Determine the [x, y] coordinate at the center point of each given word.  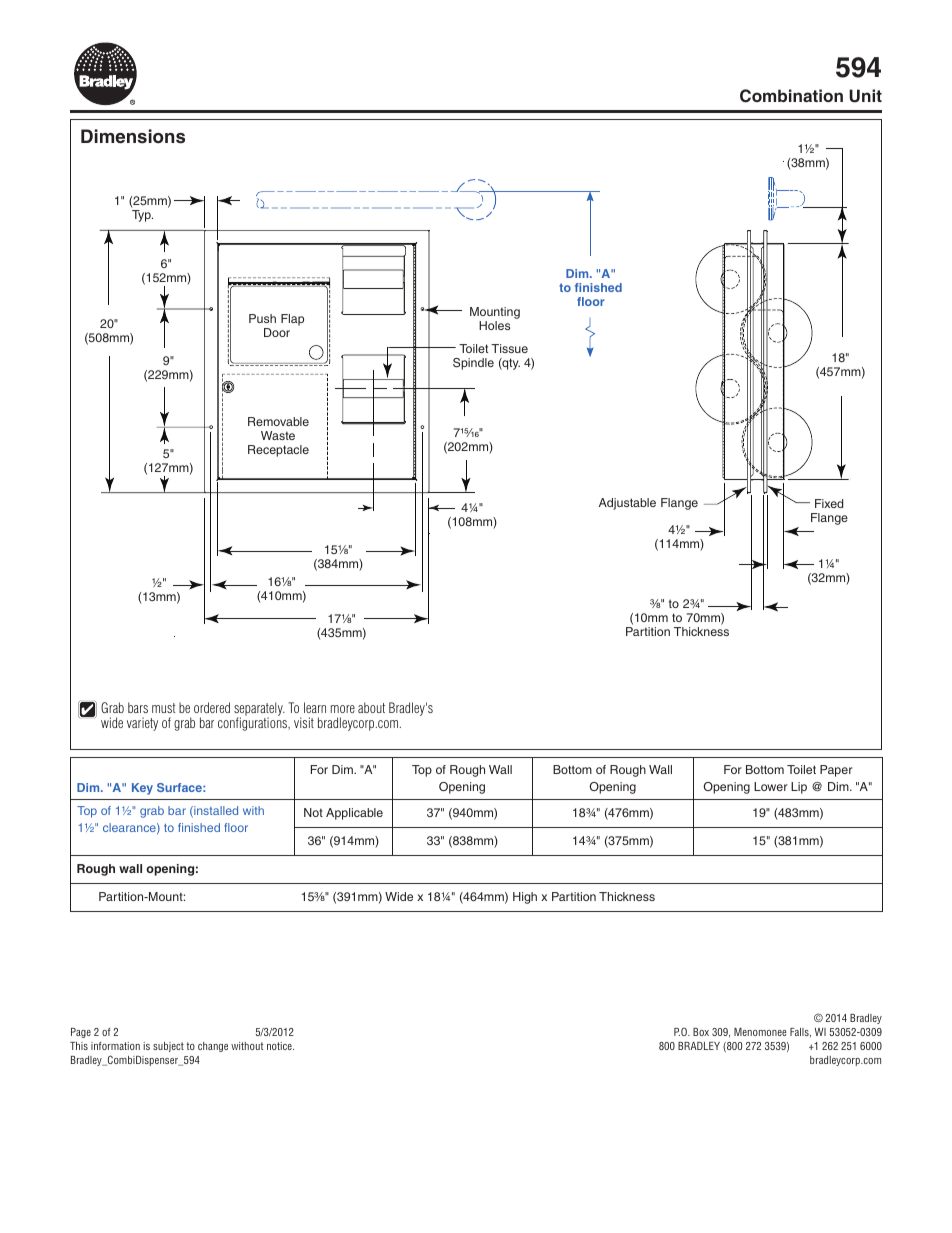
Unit [865, 96]
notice [280, 1046]
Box [701, 1032]
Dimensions [133, 136]
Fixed [829, 503]
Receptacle [278, 451]
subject [168, 1047]
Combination [791, 96]
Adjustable [627, 504]
